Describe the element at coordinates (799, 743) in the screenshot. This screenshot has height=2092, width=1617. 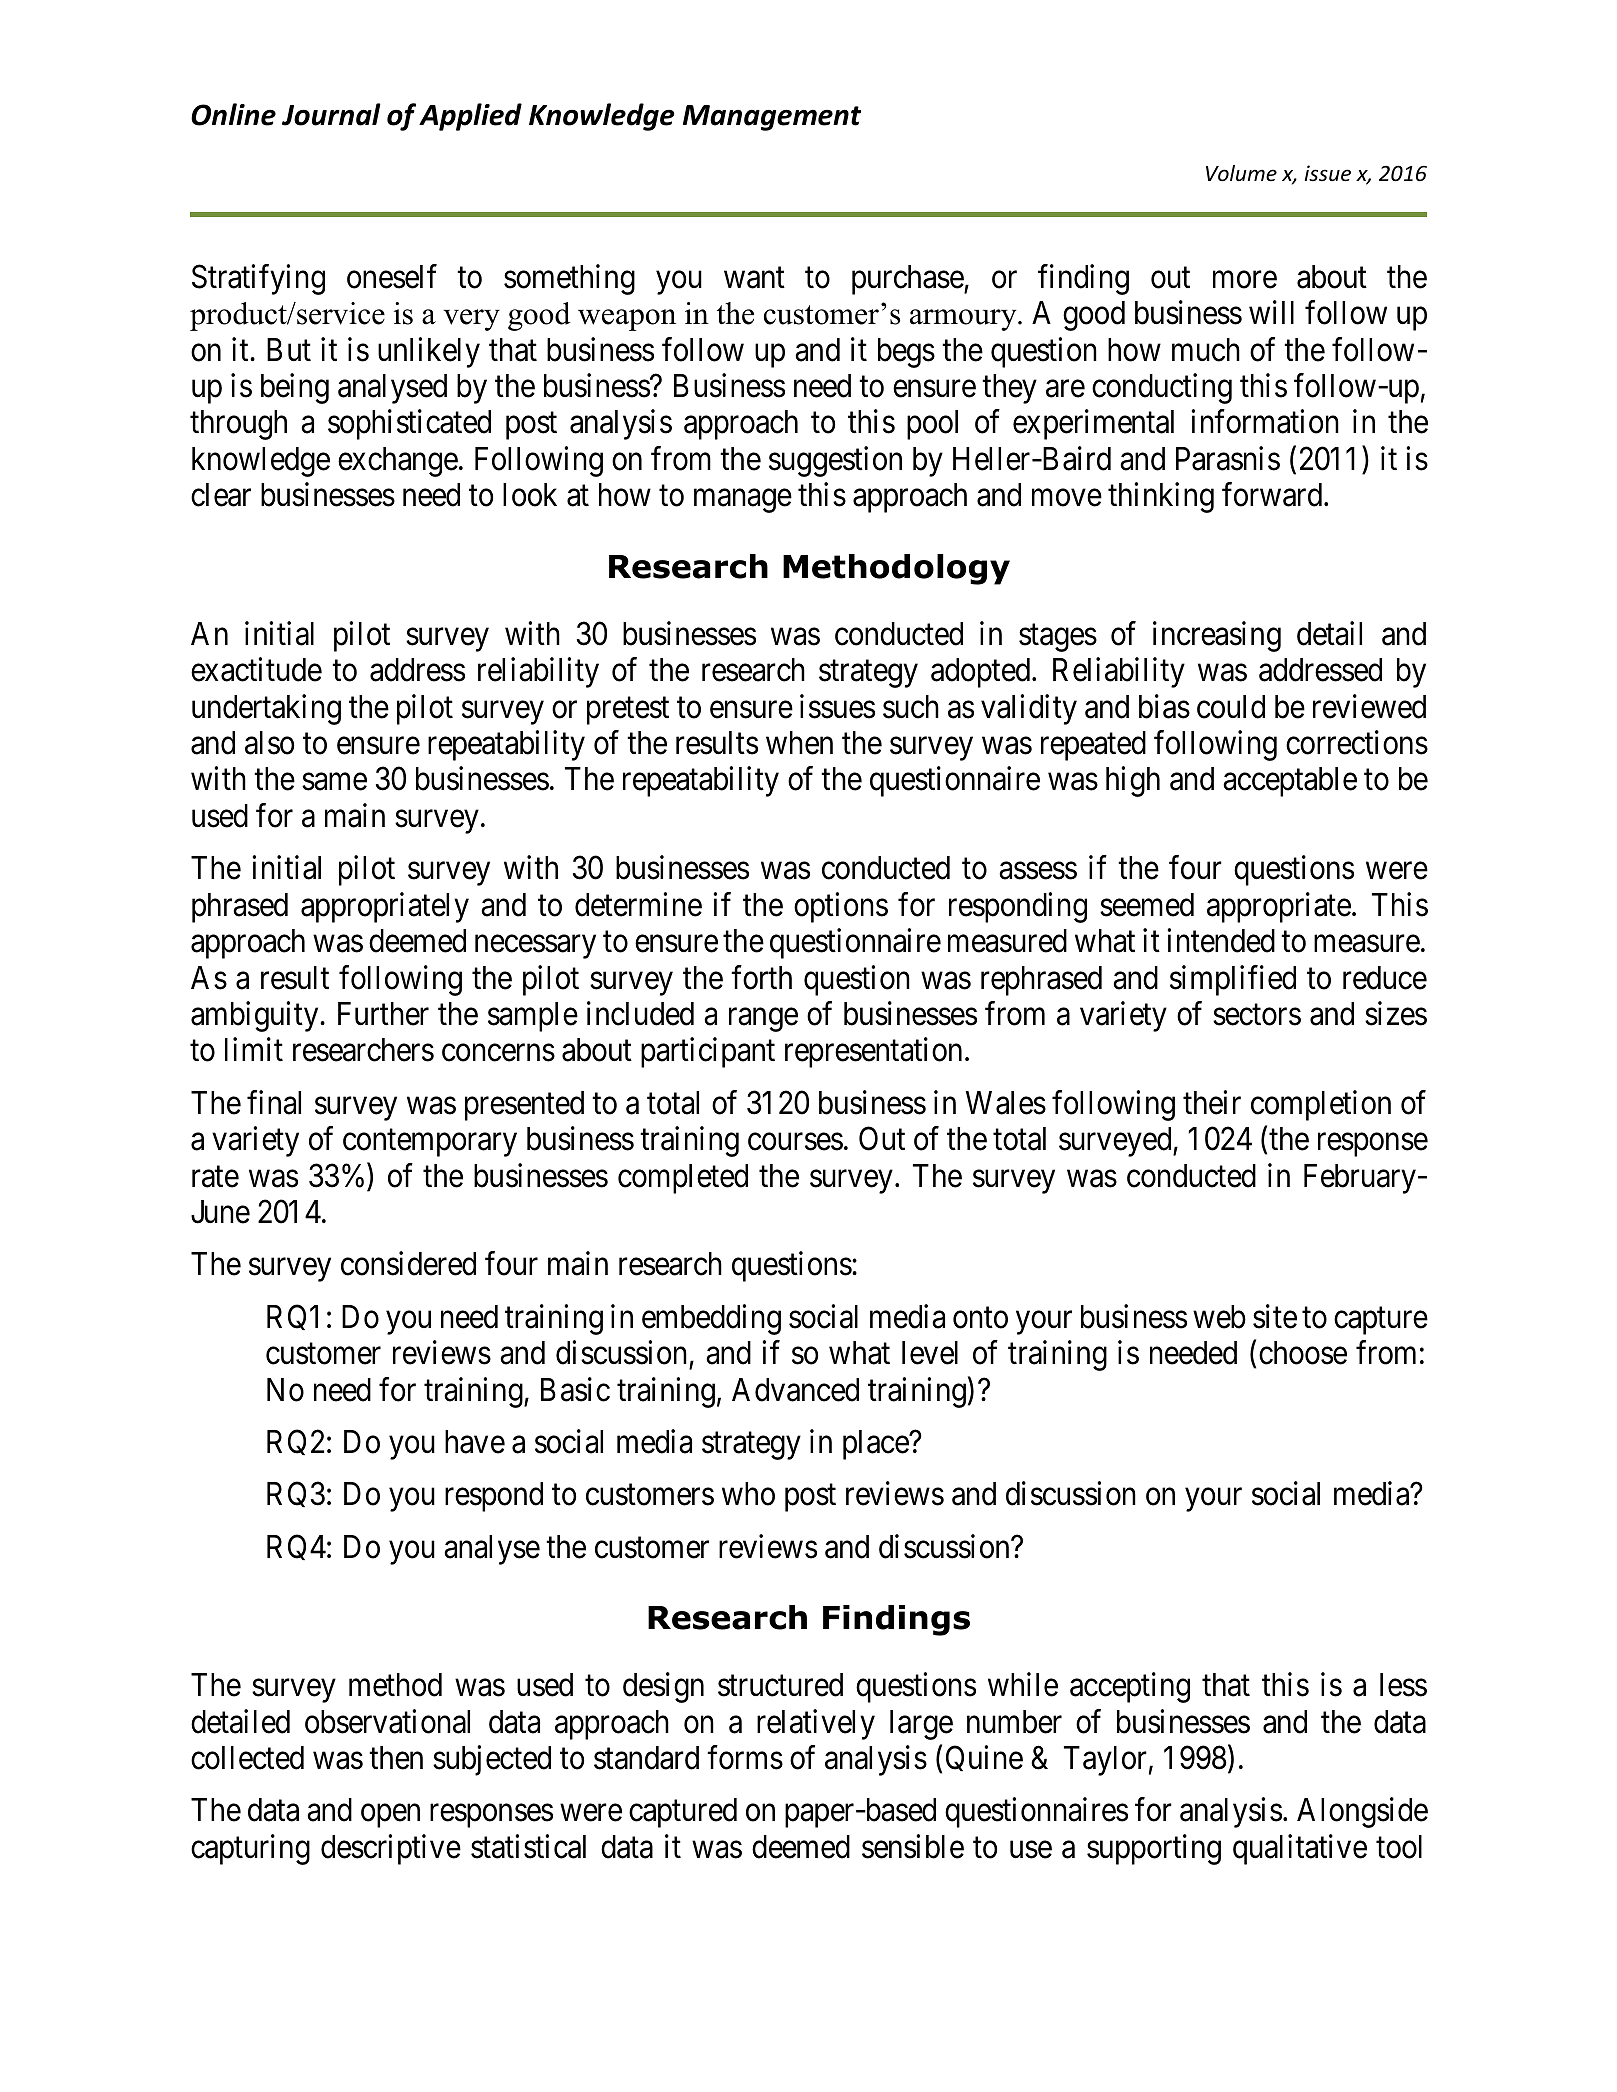
I see `when` at that location.
